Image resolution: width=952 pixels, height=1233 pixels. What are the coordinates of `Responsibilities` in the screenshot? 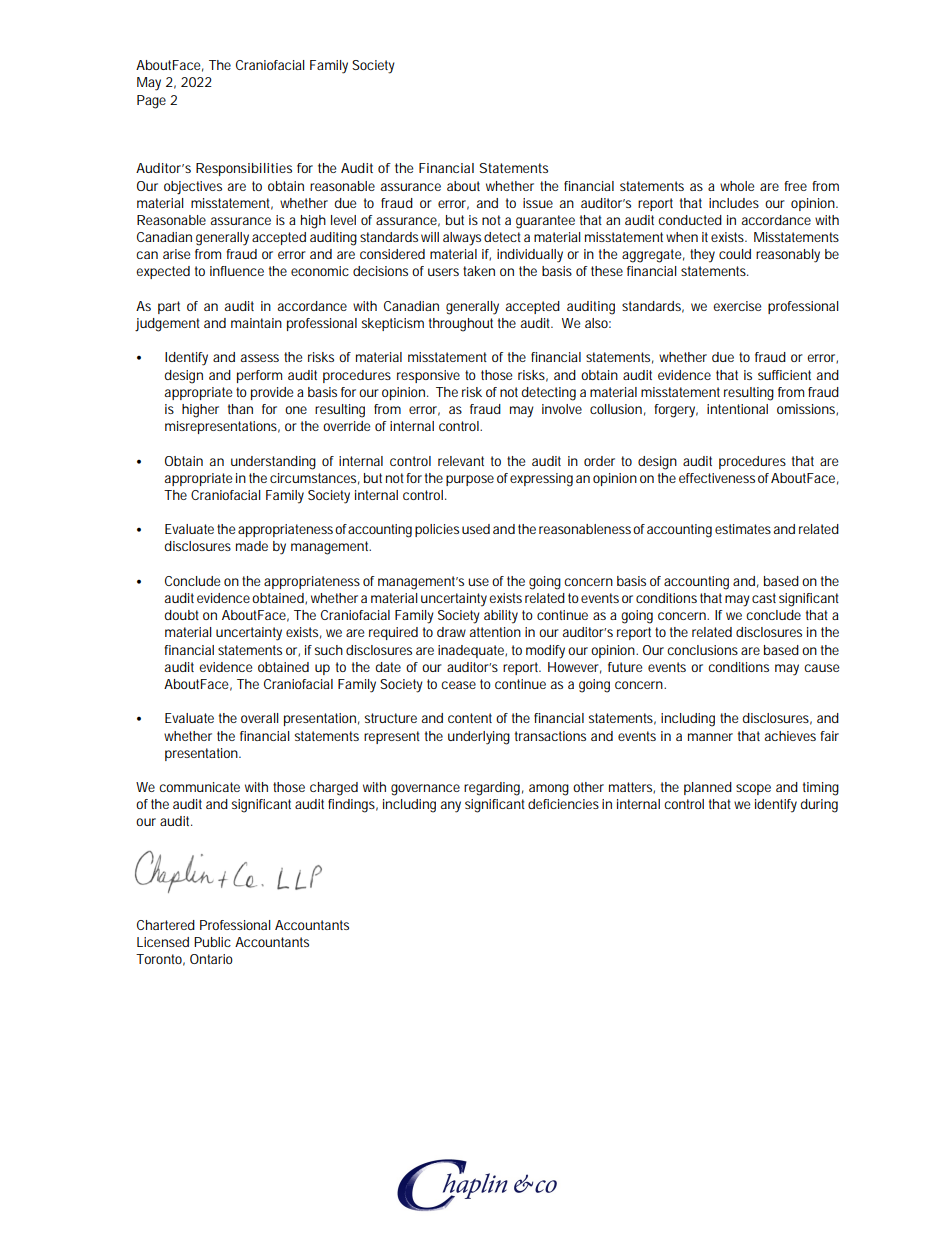 It's located at (244, 169).
